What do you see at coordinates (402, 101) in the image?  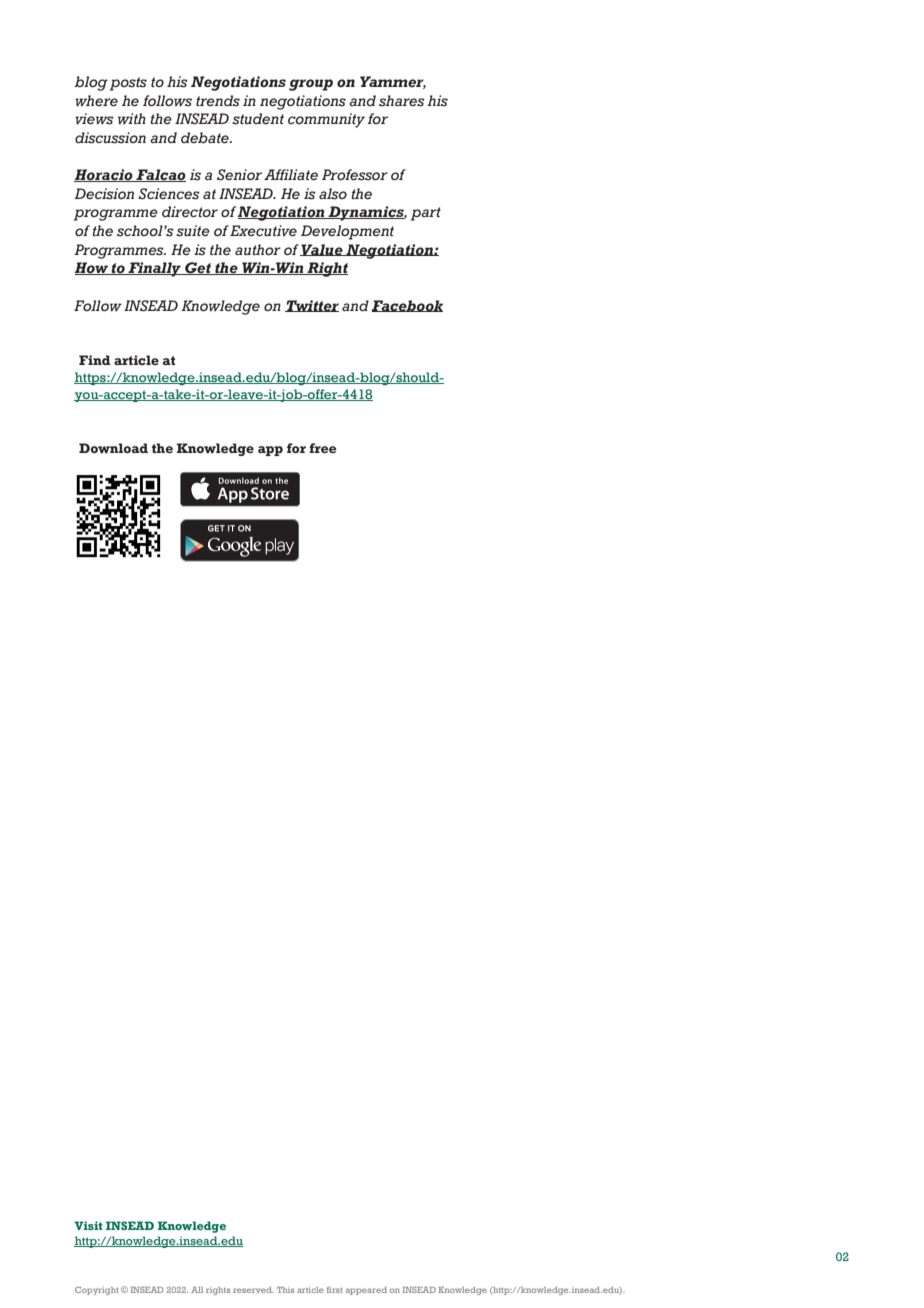 I see `shares` at bounding box center [402, 101].
